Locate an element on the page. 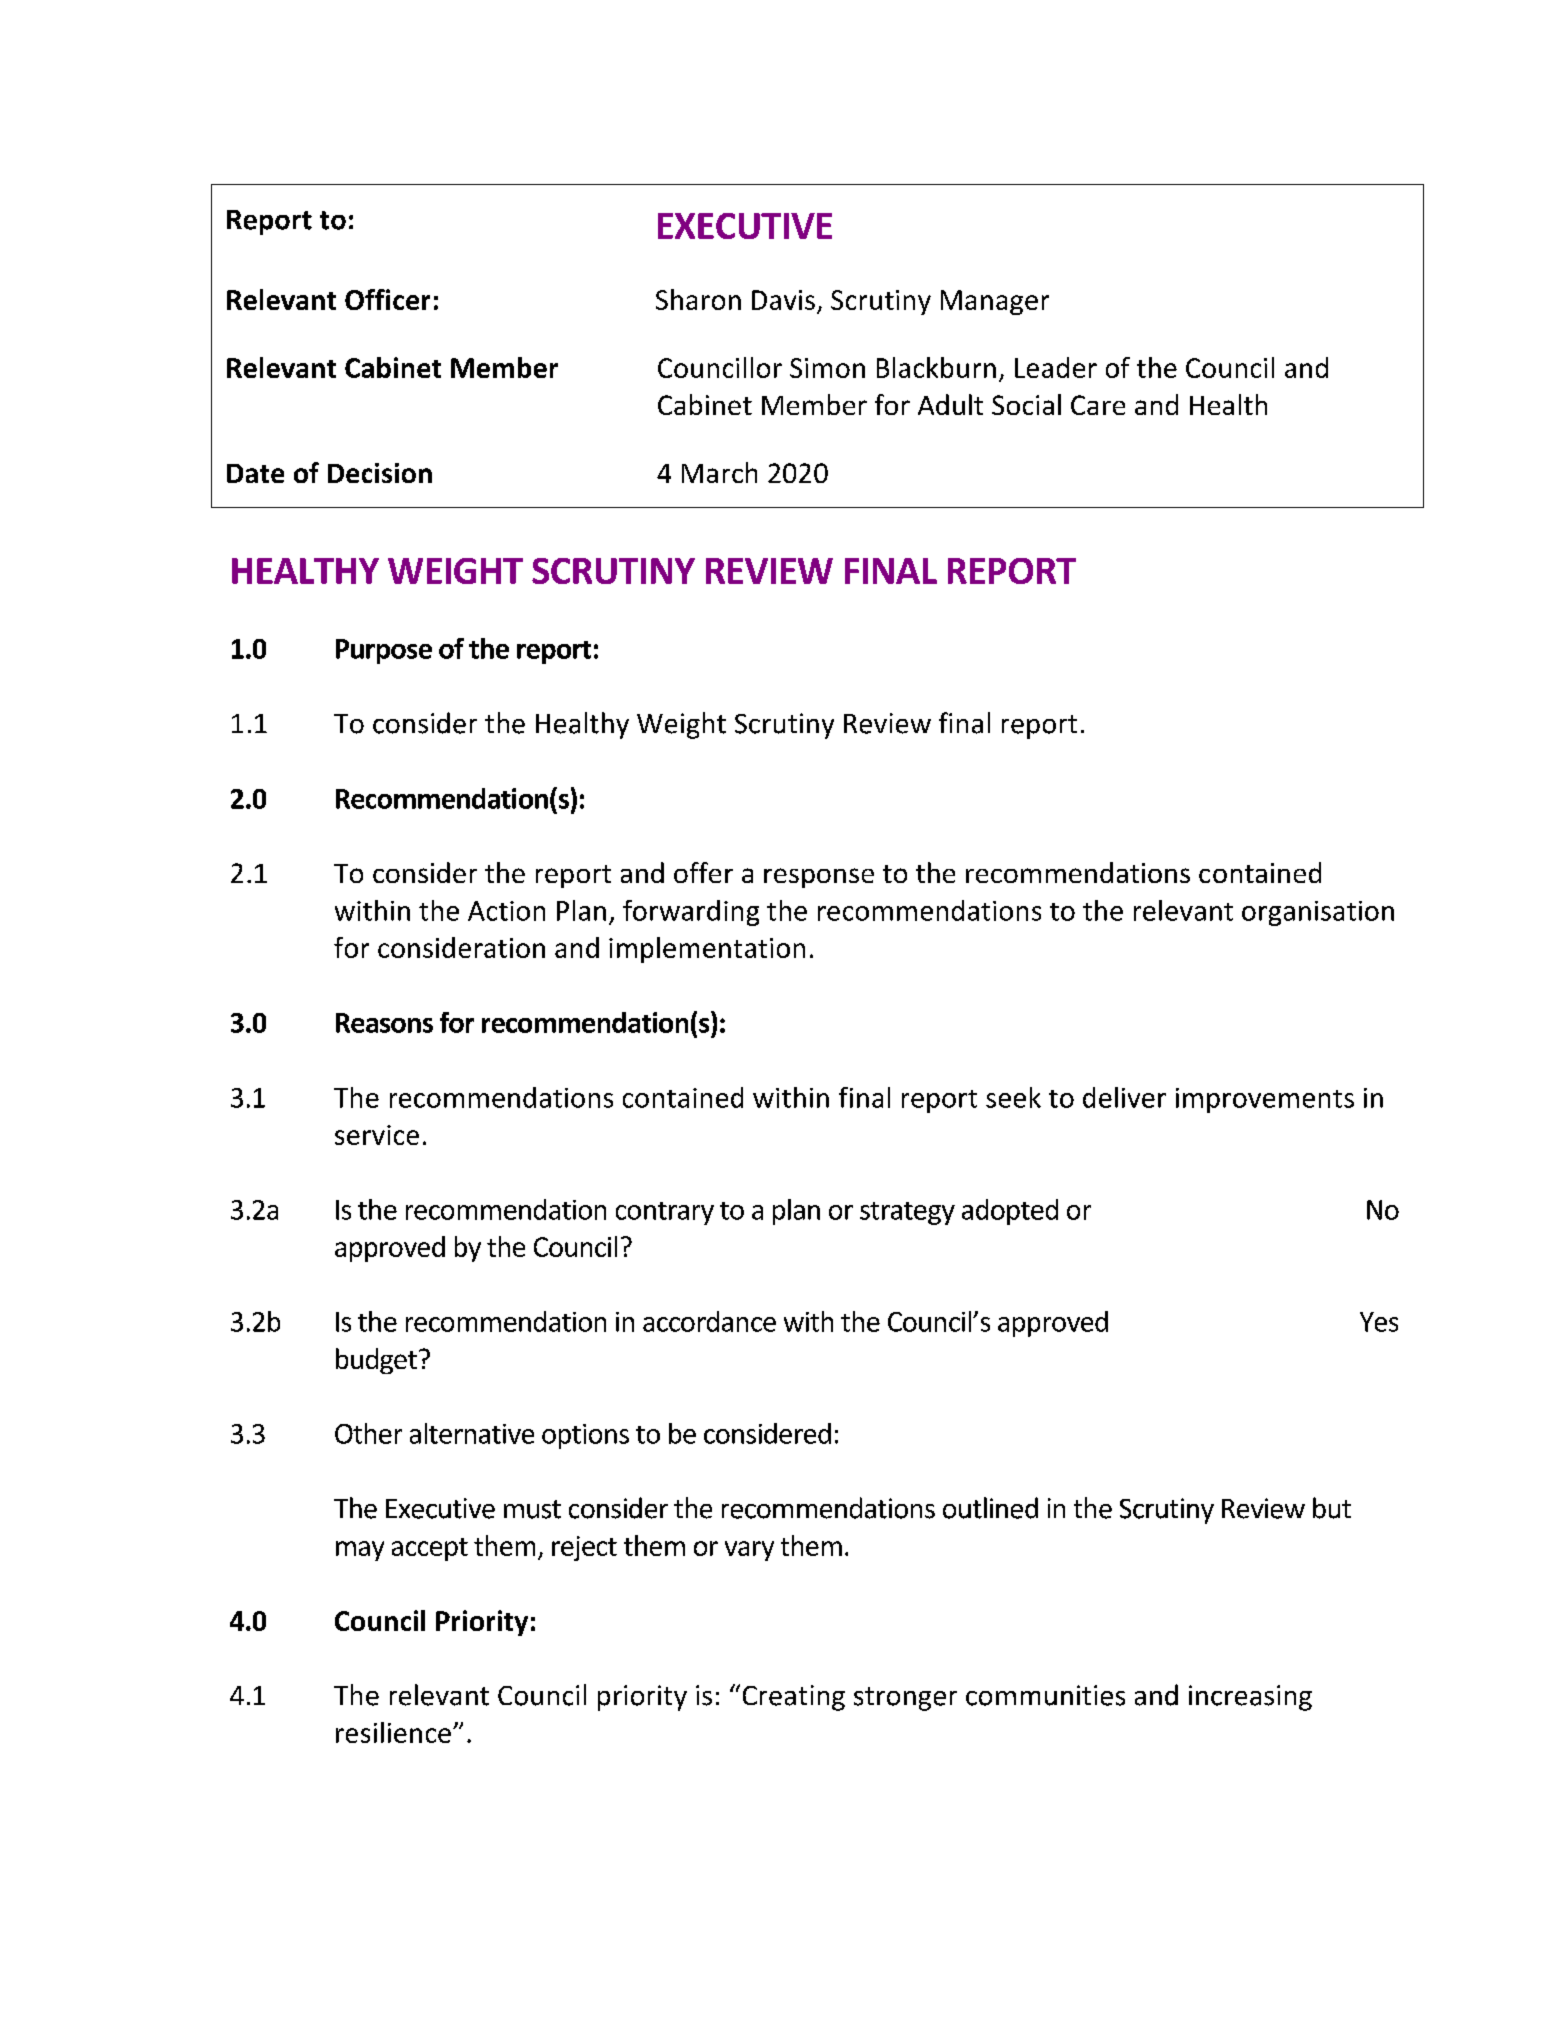 The height and width of the image is (2020, 1561). Care is located at coordinates (1098, 405).
